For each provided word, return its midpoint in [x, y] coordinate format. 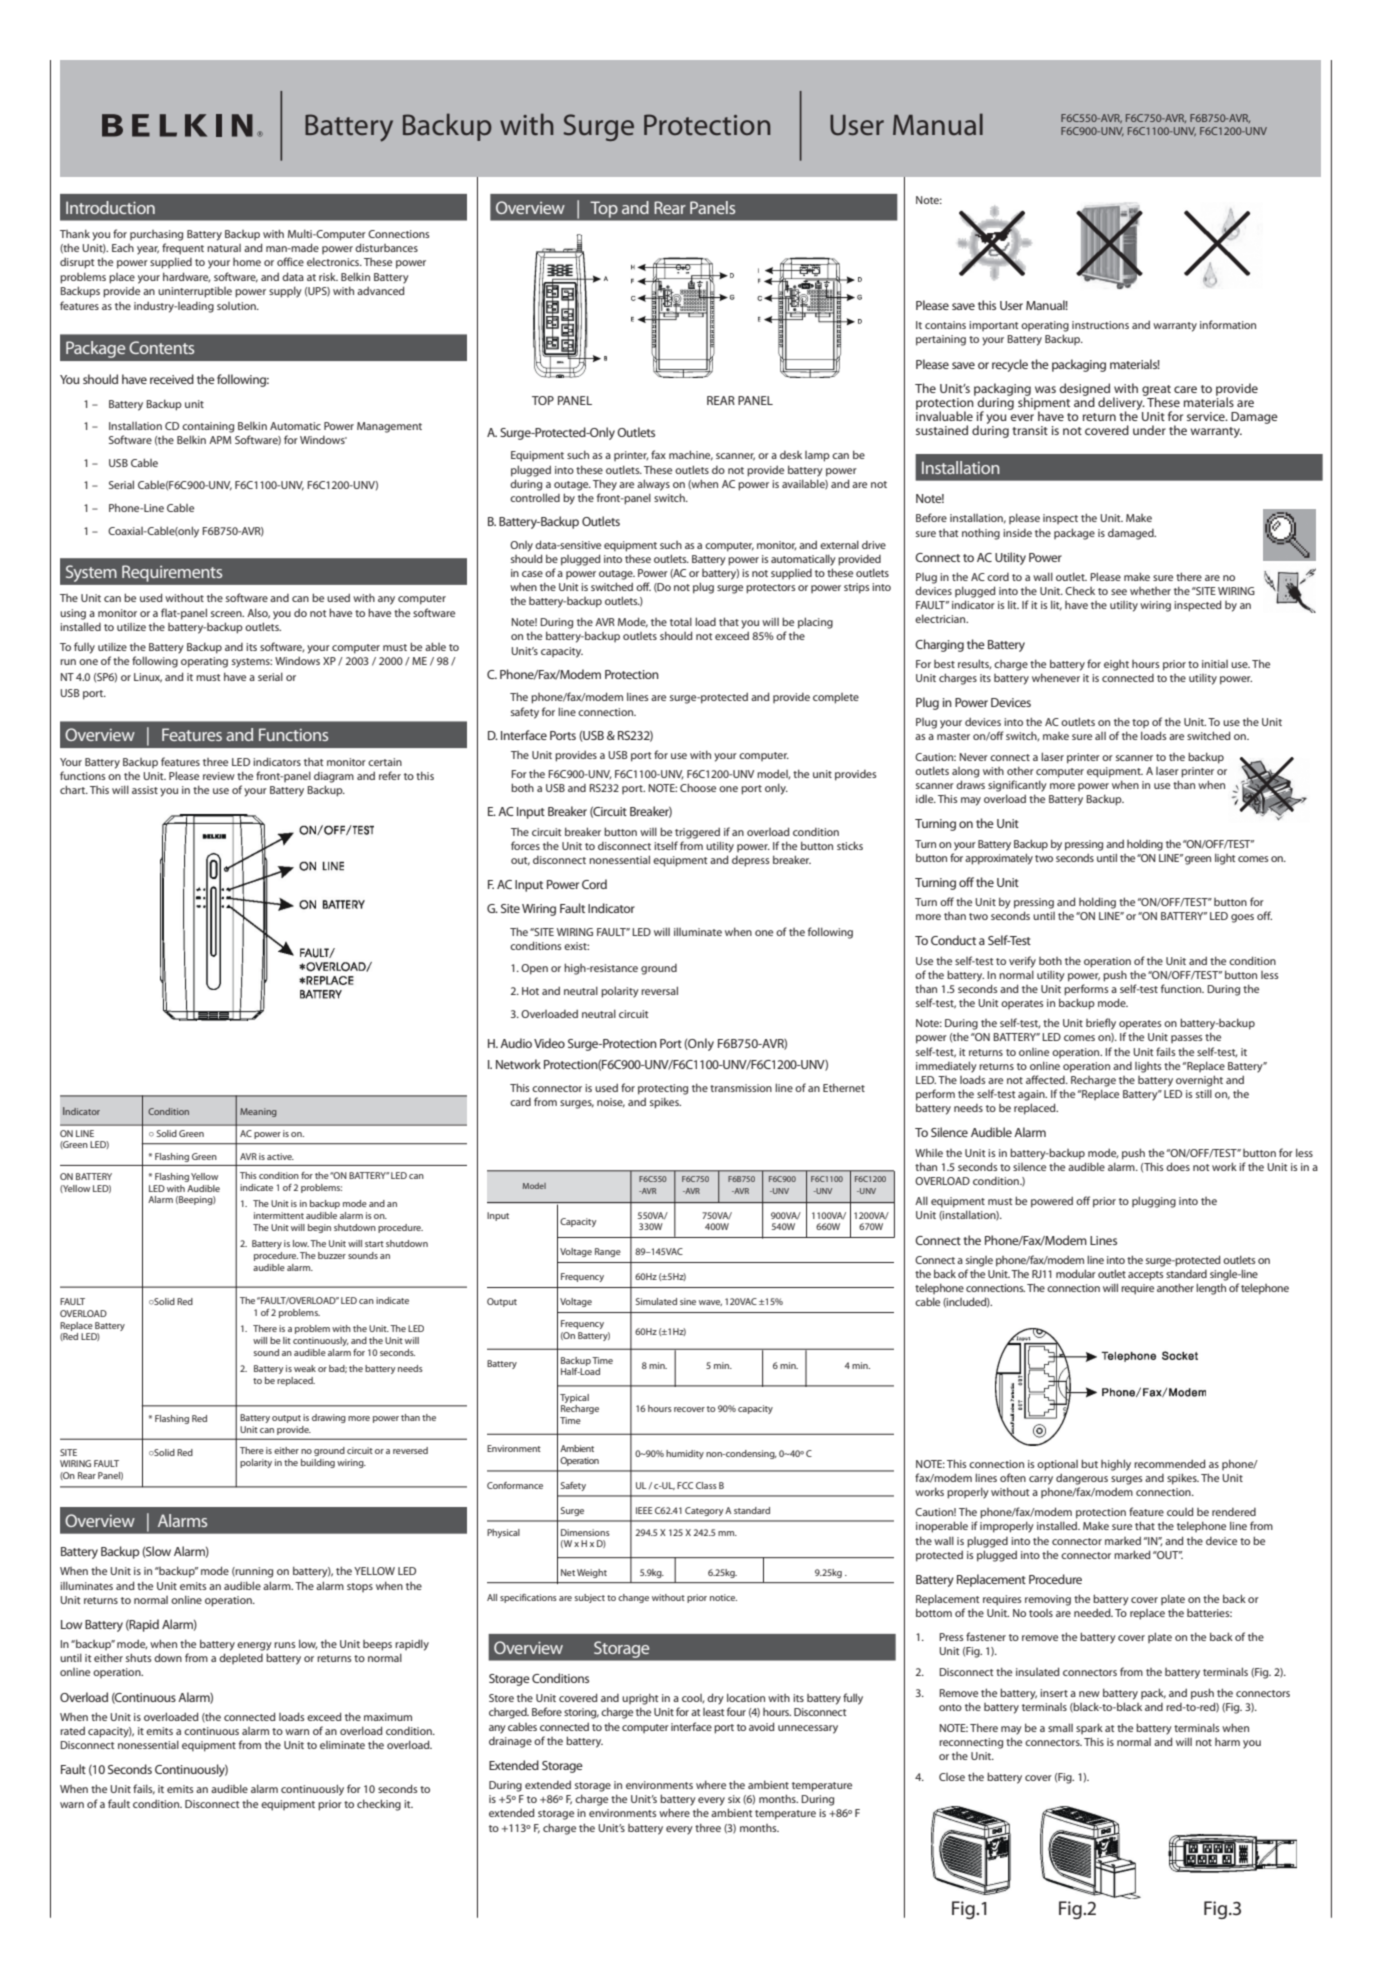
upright [640, 1699]
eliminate [342, 1745]
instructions [1100, 325]
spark [1089, 1728]
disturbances [386, 247]
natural [224, 248]
